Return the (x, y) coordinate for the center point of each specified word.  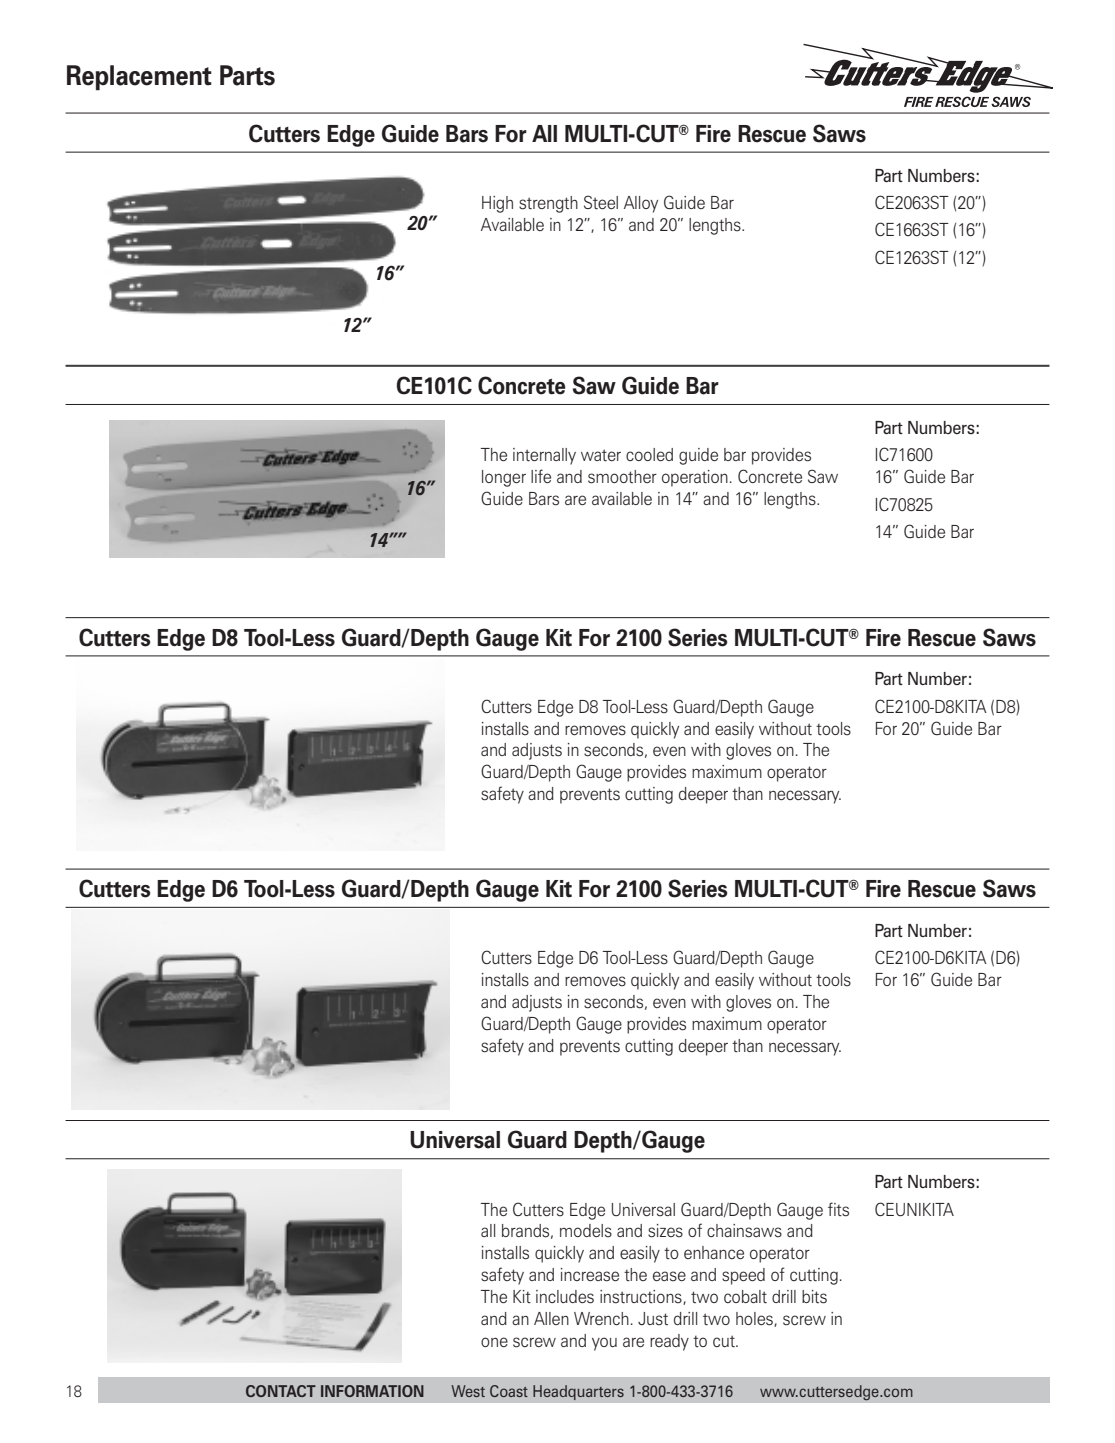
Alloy (641, 204)
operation (695, 478)
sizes (665, 1231)
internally (544, 456)
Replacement (139, 78)
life (541, 476)
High (497, 204)
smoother (622, 477)
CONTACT (281, 1391)
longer (504, 478)
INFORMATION (372, 1391)
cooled (649, 454)
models (586, 1231)
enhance (714, 1252)
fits (838, 1209)
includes (565, 1297)
